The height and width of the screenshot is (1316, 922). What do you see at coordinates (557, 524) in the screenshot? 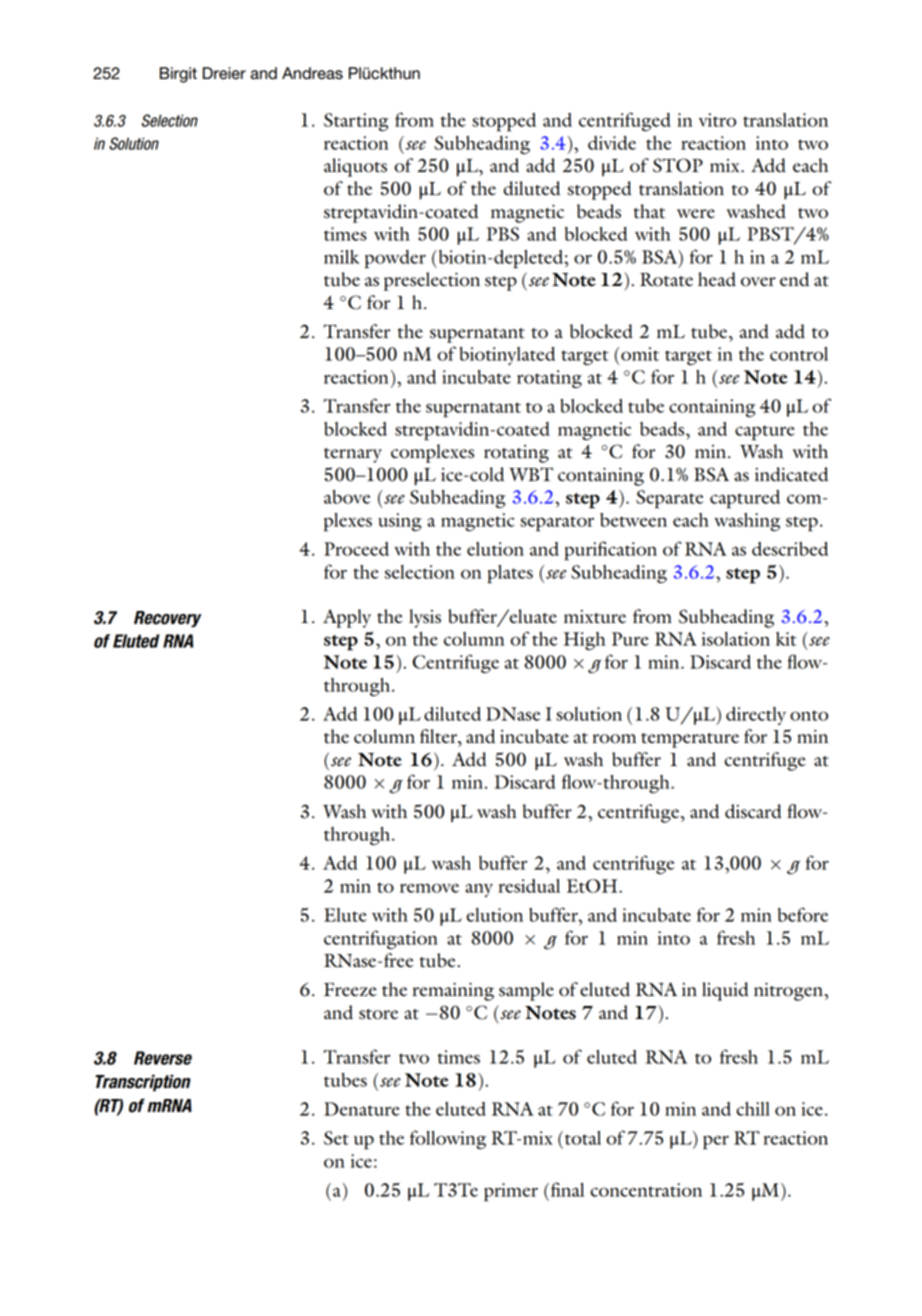
I see `separator` at bounding box center [557, 524].
